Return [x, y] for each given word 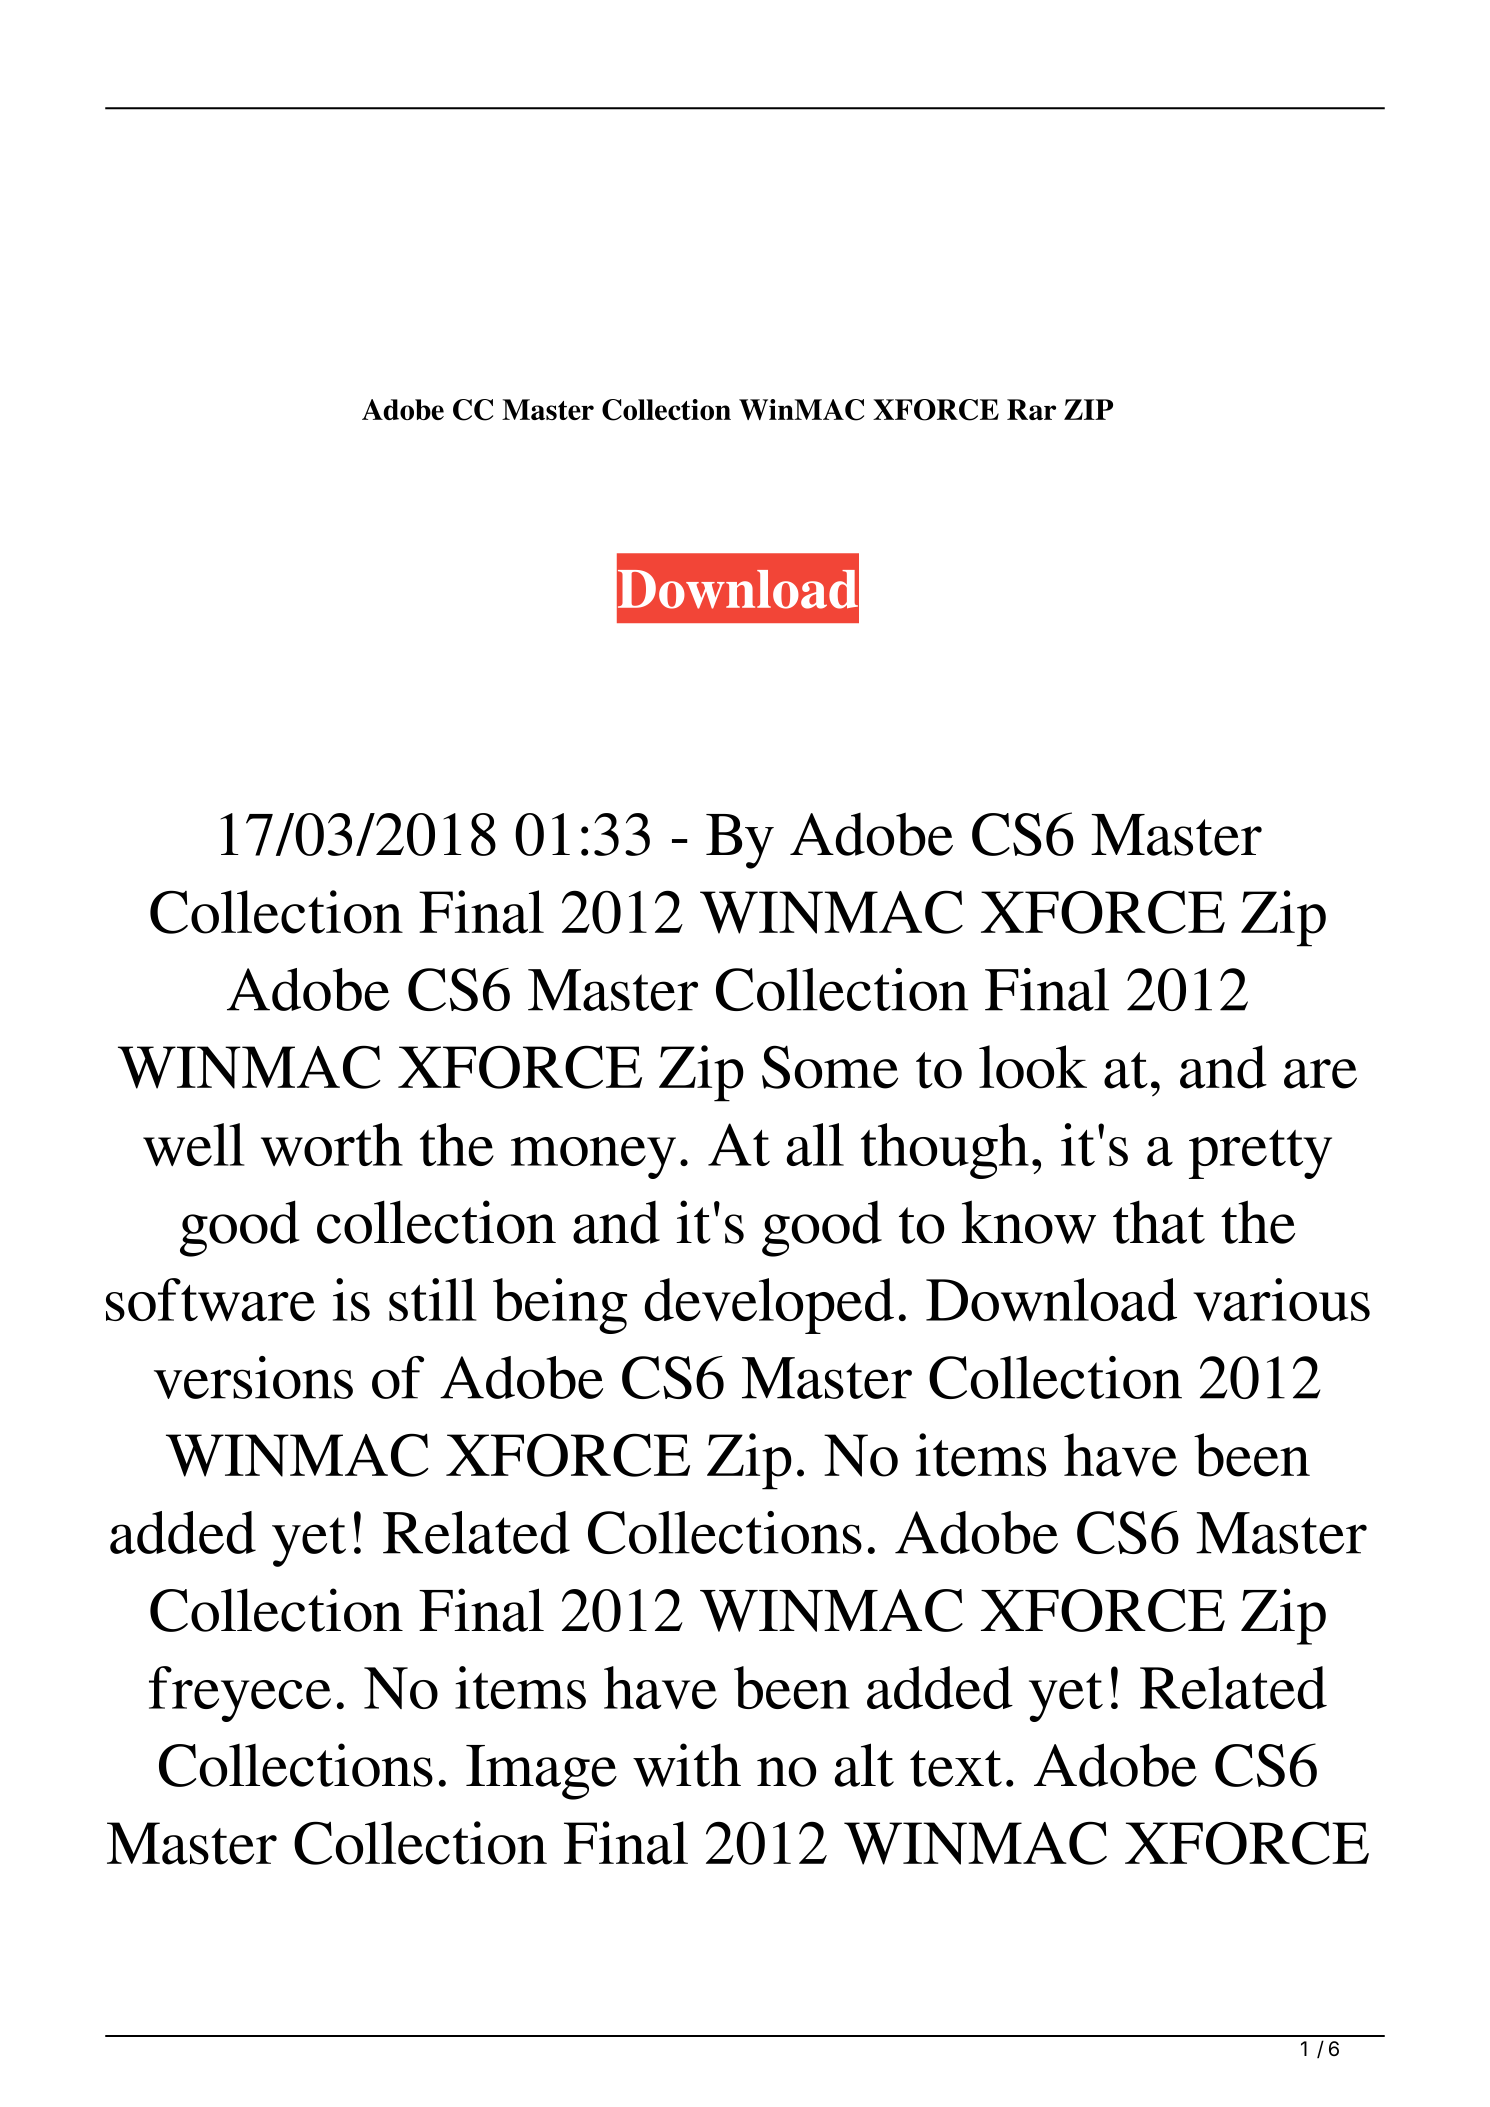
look [1033, 1067]
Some [830, 1067]
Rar [1031, 409]
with [687, 1765]
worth [332, 1144]
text [956, 1768]
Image [541, 1772]
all [815, 1144]
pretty [1260, 1154]
